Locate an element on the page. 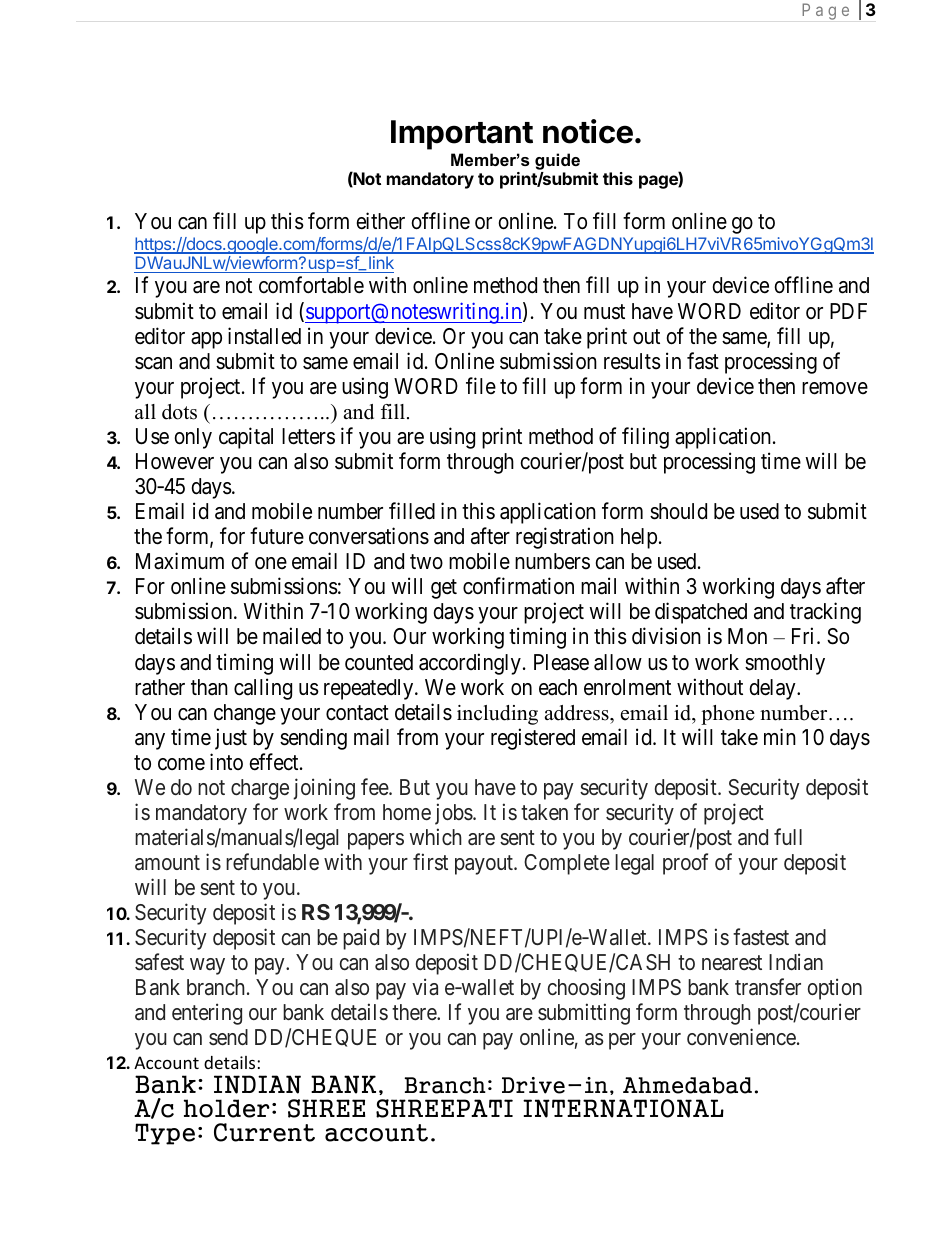  jobs is located at coordinates (454, 814).
